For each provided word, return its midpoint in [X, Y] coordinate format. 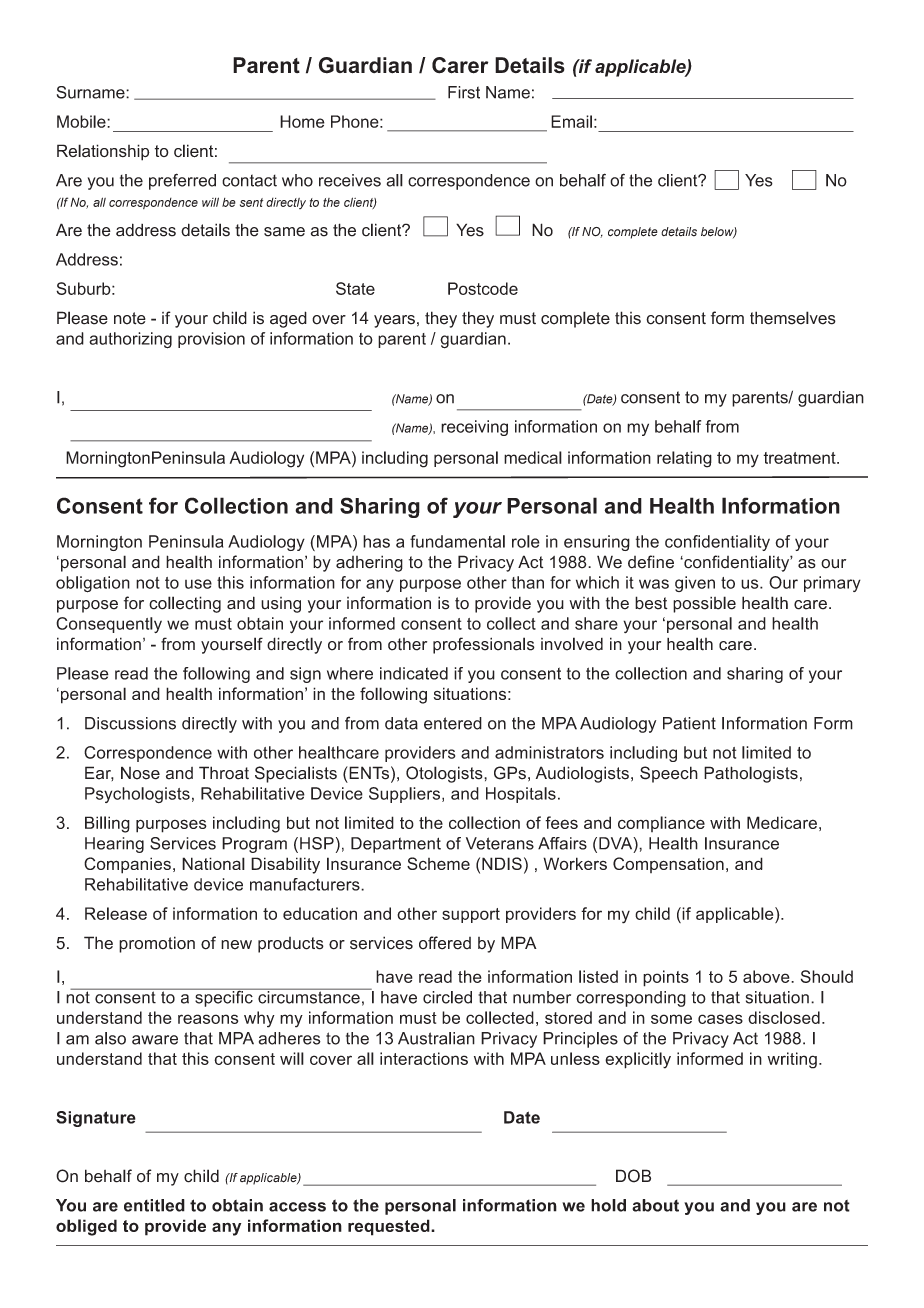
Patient [689, 723]
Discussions [130, 723]
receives [350, 180]
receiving [474, 428]
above [767, 976]
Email [571, 121]
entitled [154, 1205]
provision [211, 340]
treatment [800, 458]
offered [445, 943]
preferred [182, 181]
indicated [414, 673]
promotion [157, 944]
